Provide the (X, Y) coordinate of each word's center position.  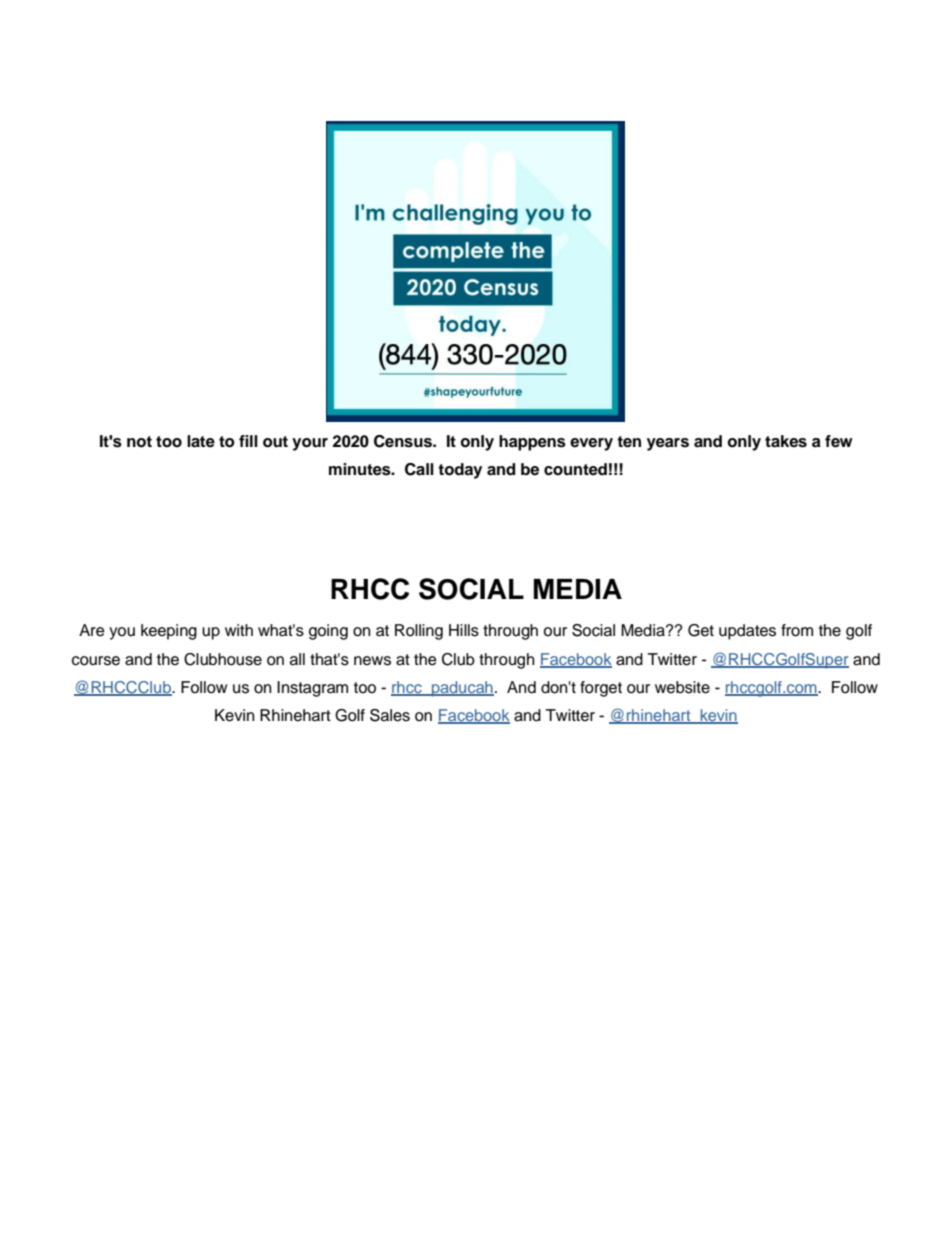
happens (532, 443)
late (201, 441)
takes (786, 441)
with (239, 630)
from (797, 630)
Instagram (312, 689)
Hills (464, 630)
